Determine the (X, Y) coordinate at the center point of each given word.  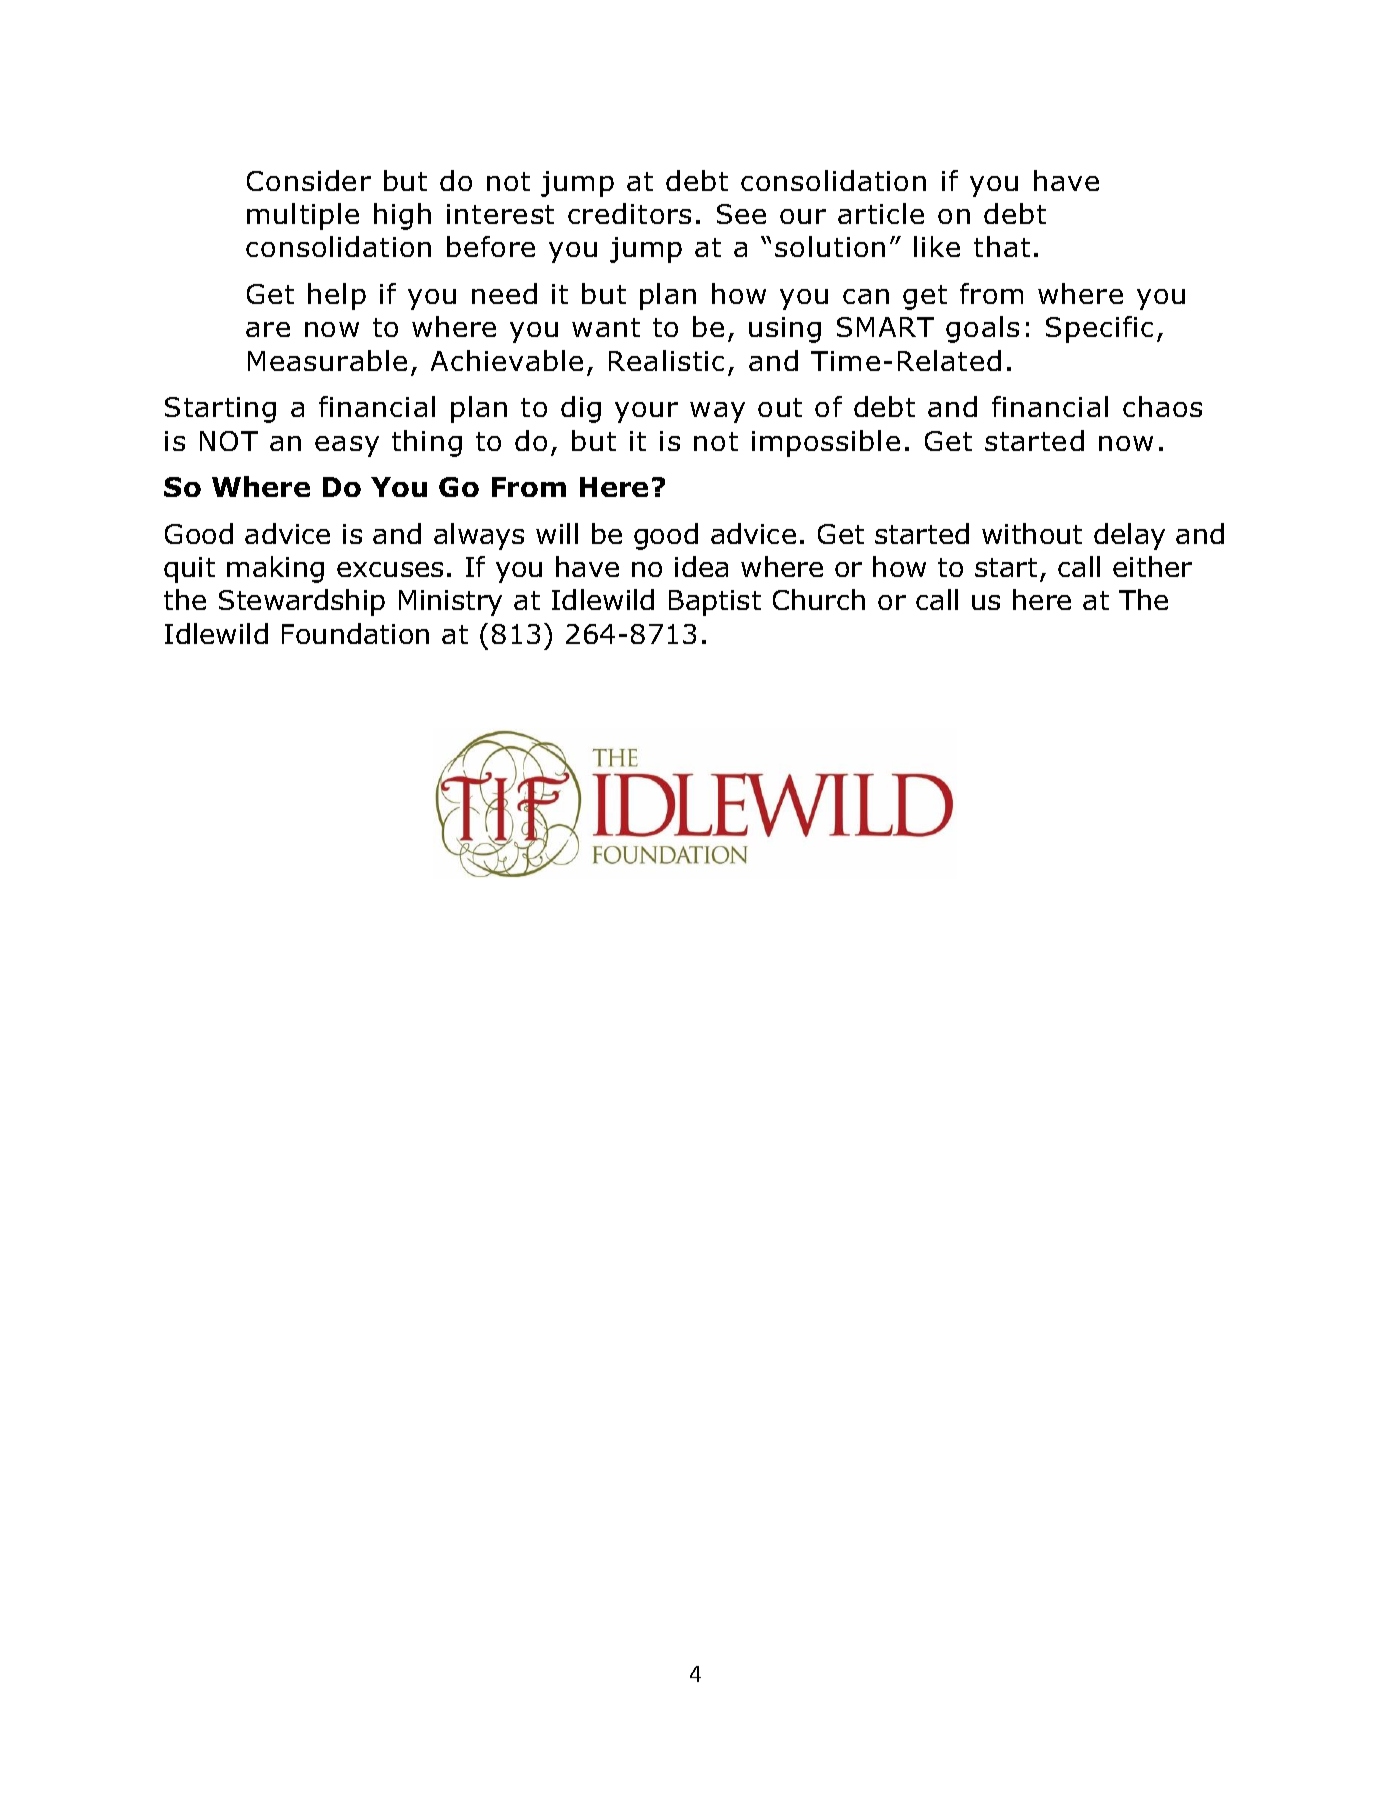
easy (347, 446)
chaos (1162, 406)
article (881, 213)
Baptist (715, 603)
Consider (309, 180)
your (646, 412)
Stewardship (302, 602)
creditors (629, 213)
